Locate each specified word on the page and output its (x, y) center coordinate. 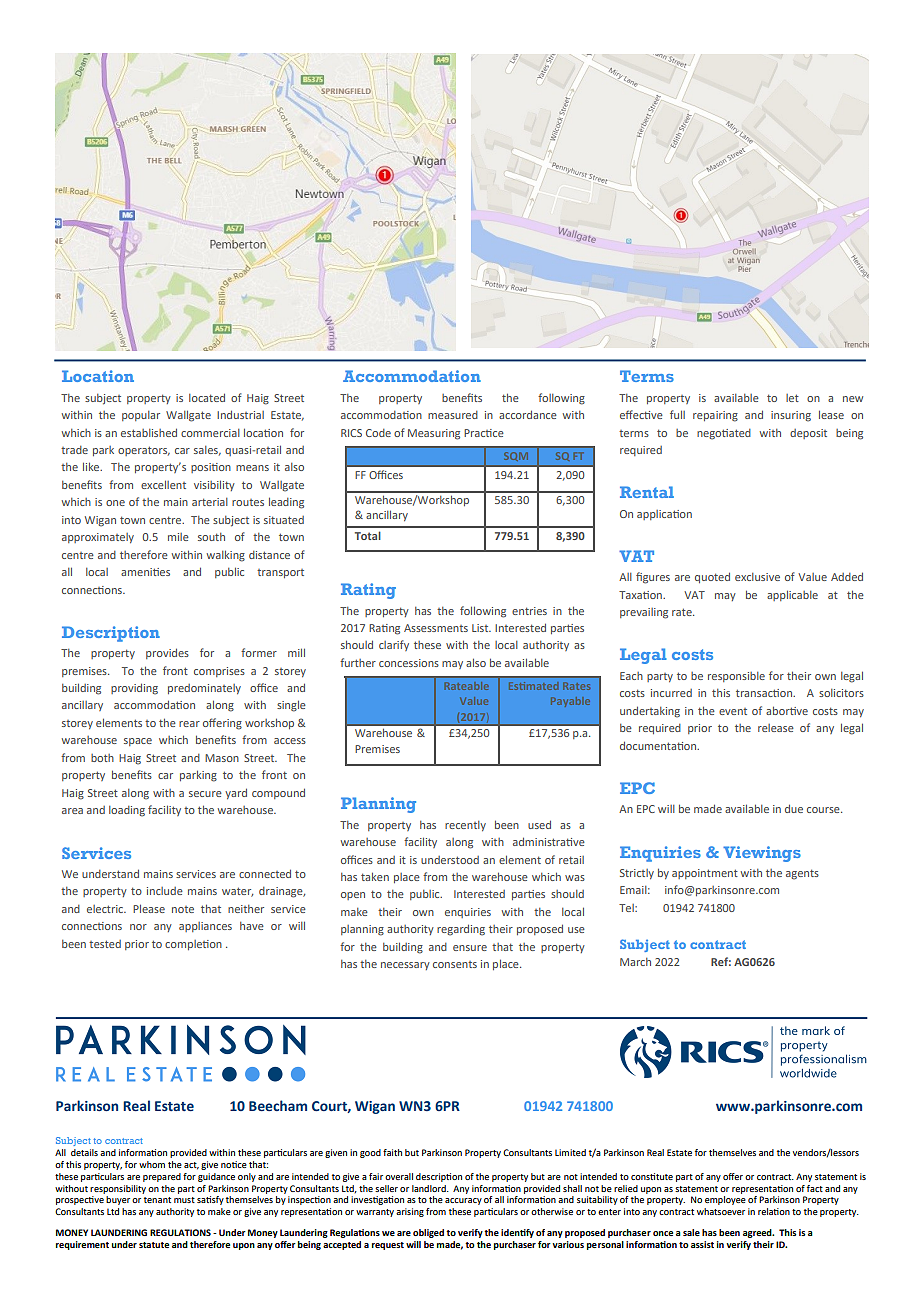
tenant (157, 1200)
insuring (791, 416)
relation (774, 1211)
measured (453, 415)
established (149, 432)
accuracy (463, 1201)
